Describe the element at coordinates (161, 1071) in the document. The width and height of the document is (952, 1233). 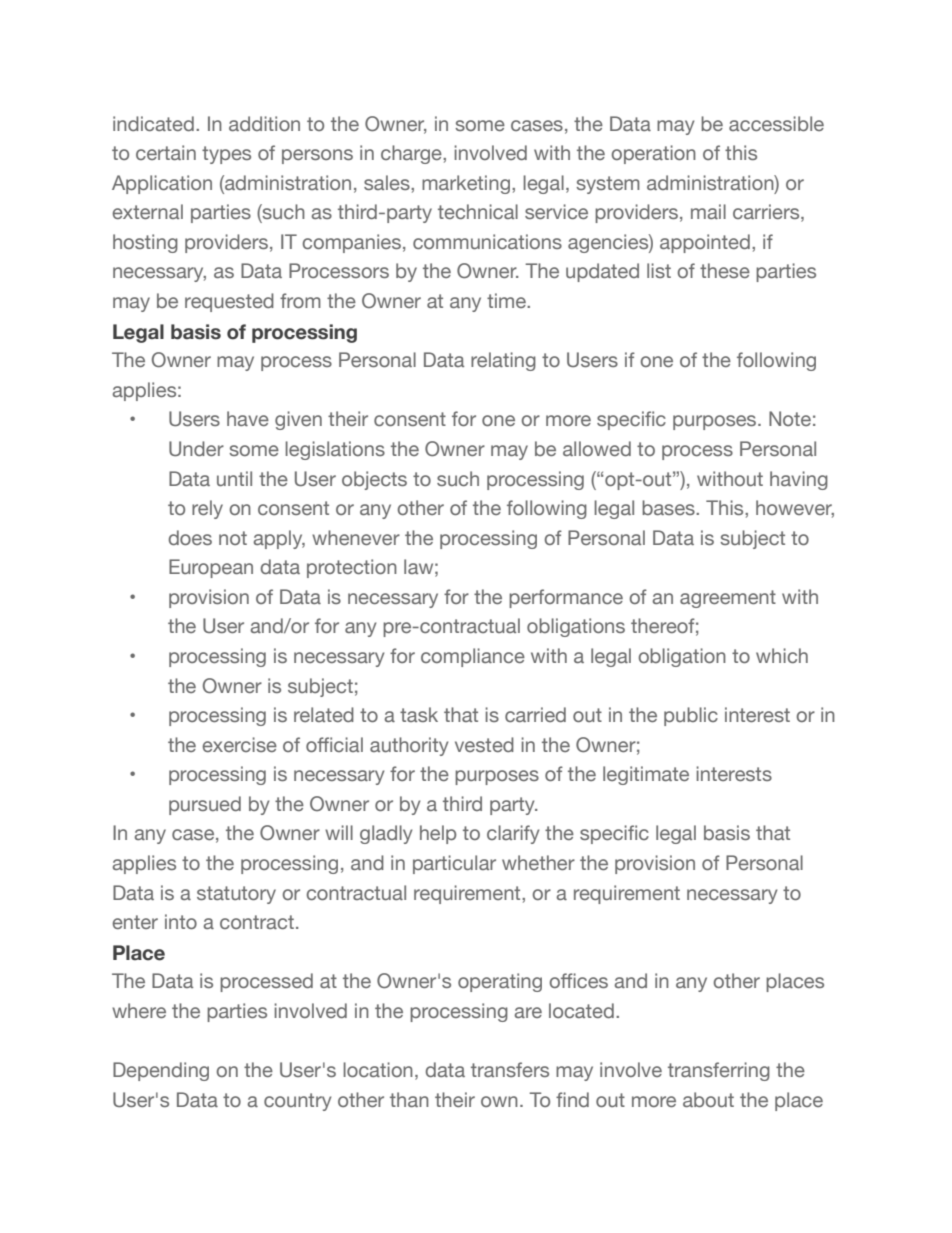
I see `Depending` at that location.
